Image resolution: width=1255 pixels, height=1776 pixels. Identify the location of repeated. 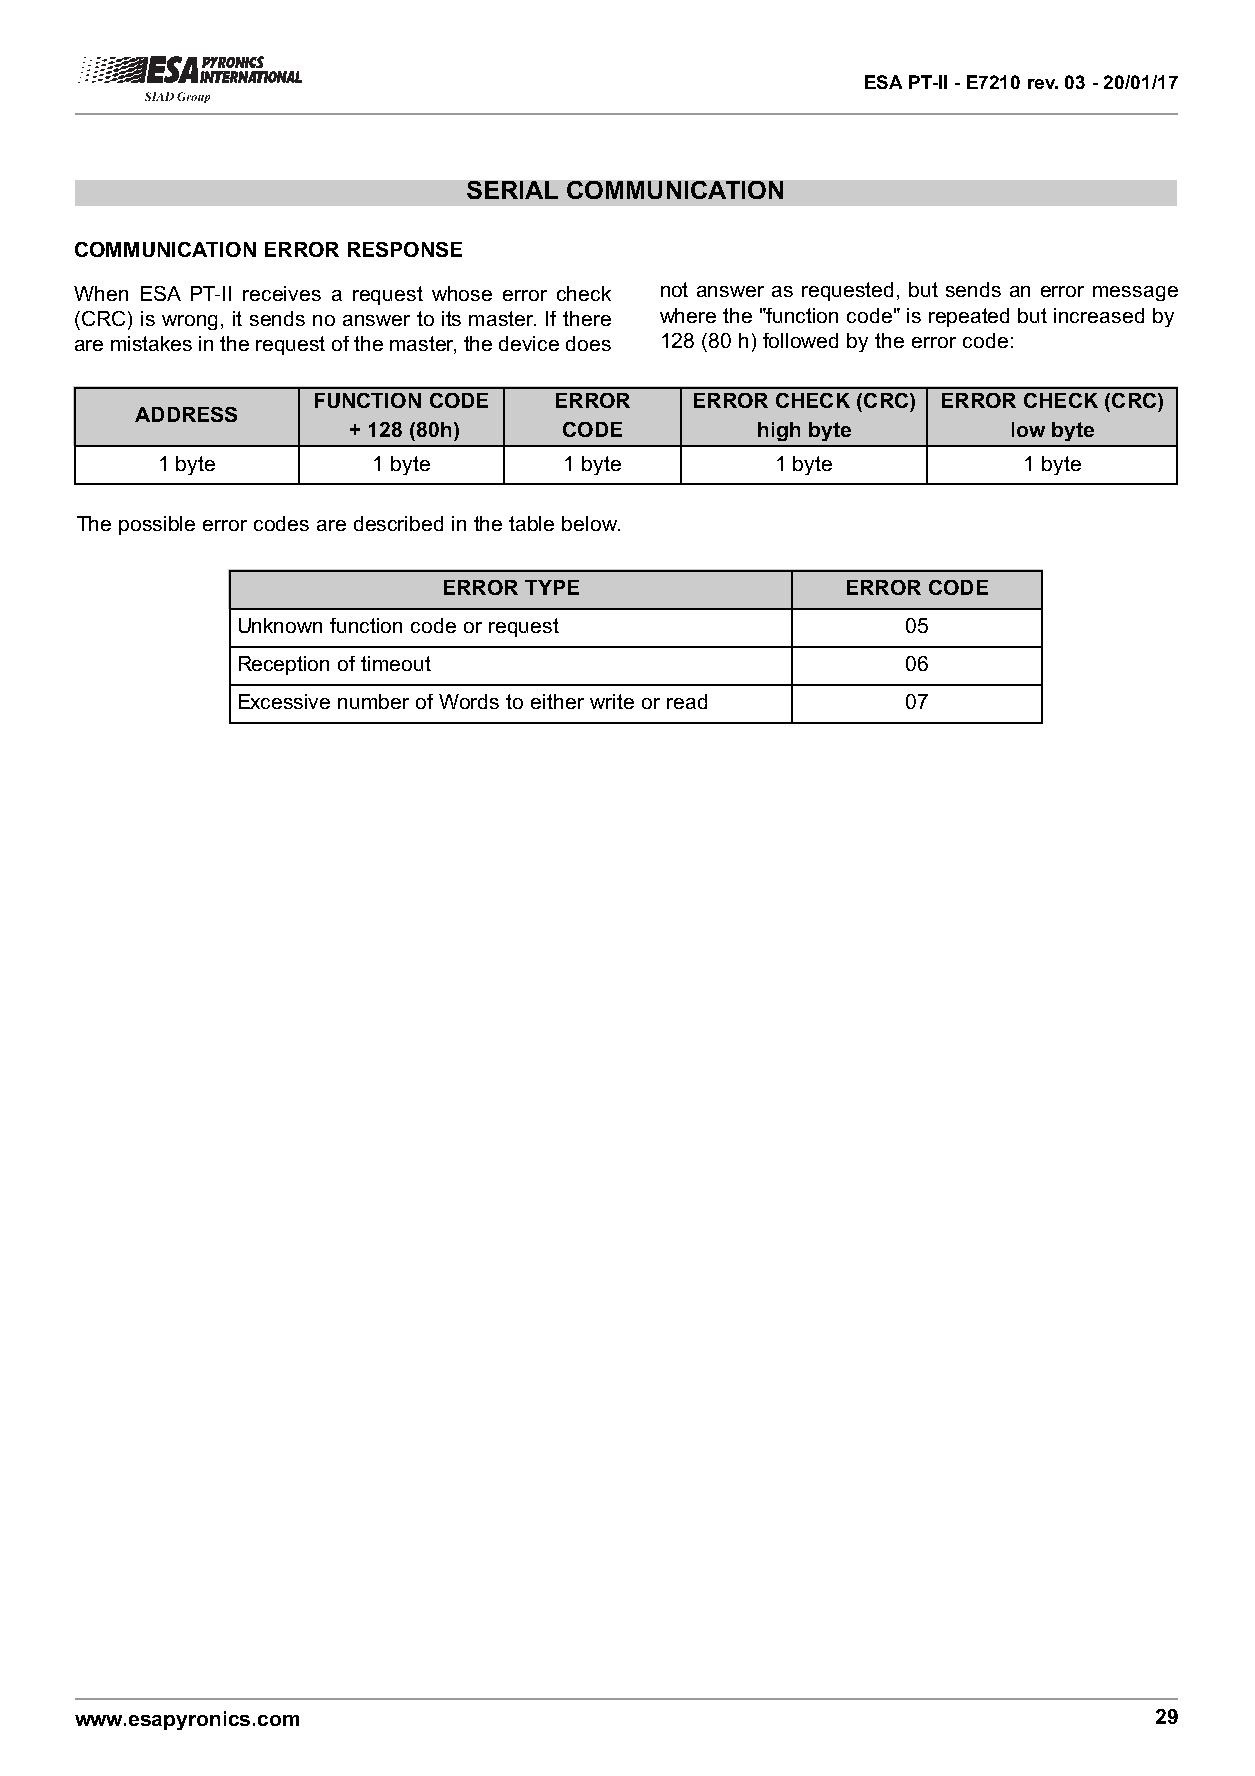
(969, 317).
